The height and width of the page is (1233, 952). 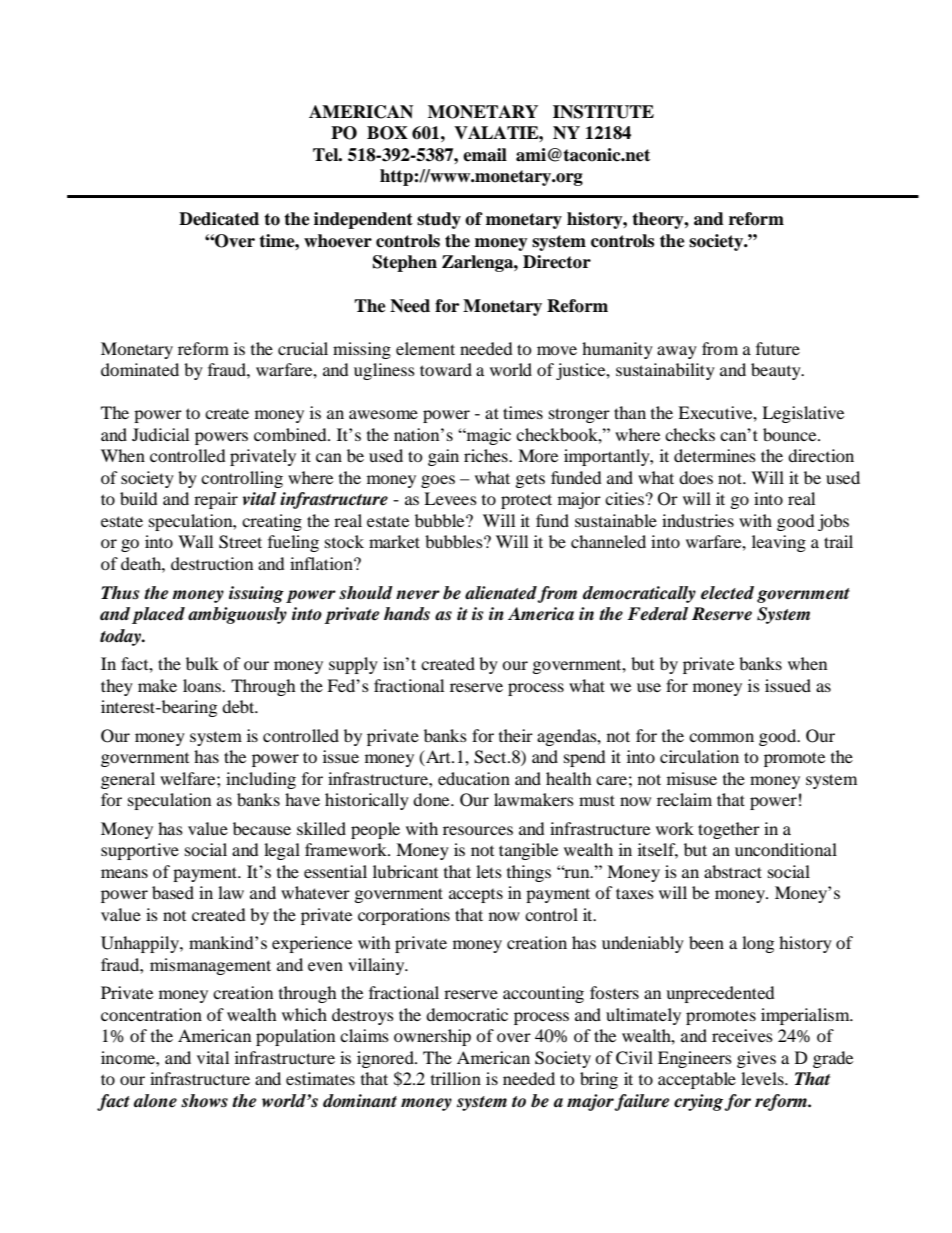 What do you see at coordinates (261, 780) in the page?
I see `including` at bounding box center [261, 780].
